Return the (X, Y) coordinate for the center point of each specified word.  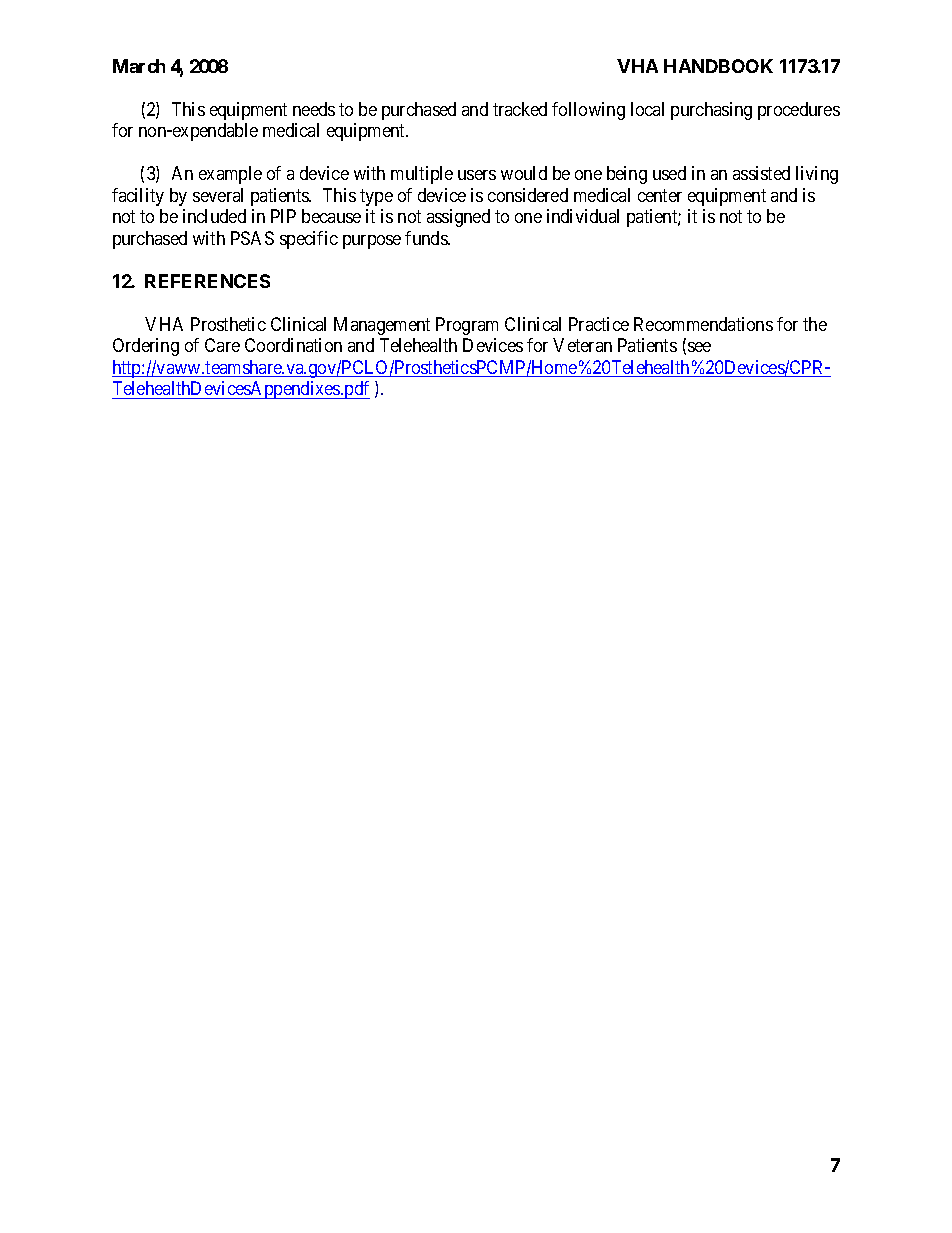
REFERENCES (207, 281)
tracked (520, 109)
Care (222, 345)
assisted (761, 173)
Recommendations (703, 324)
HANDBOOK (718, 66)
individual (583, 216)
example (230, 175)
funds (427, 238)
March (139, 66)
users (477, 175)
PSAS (252, 238)
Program (467, 326)
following (588, 111)
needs (314, 109)
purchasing (711, 111)
